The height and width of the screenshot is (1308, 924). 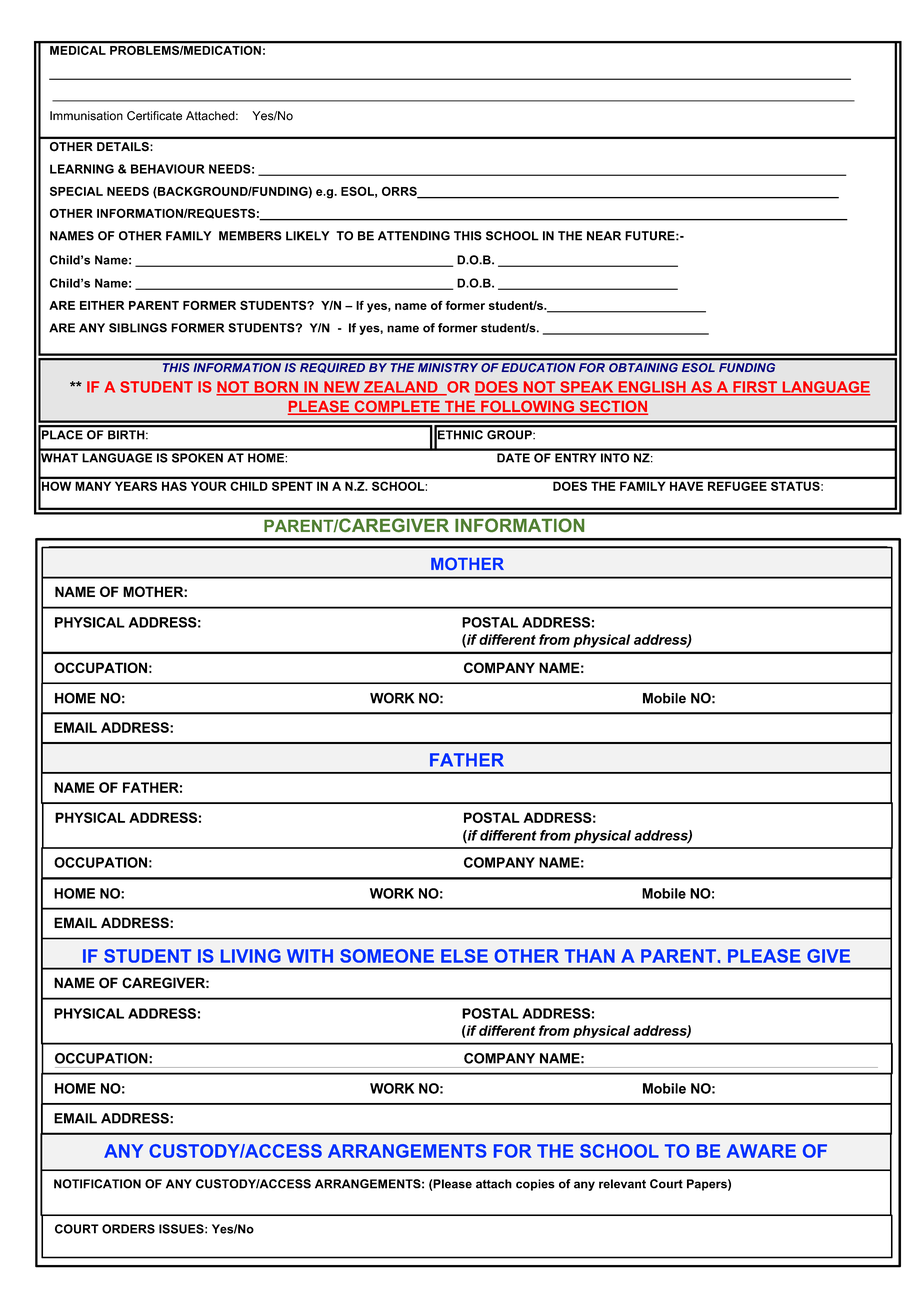 I want to click on WITH, so click(x=310, y=956).
